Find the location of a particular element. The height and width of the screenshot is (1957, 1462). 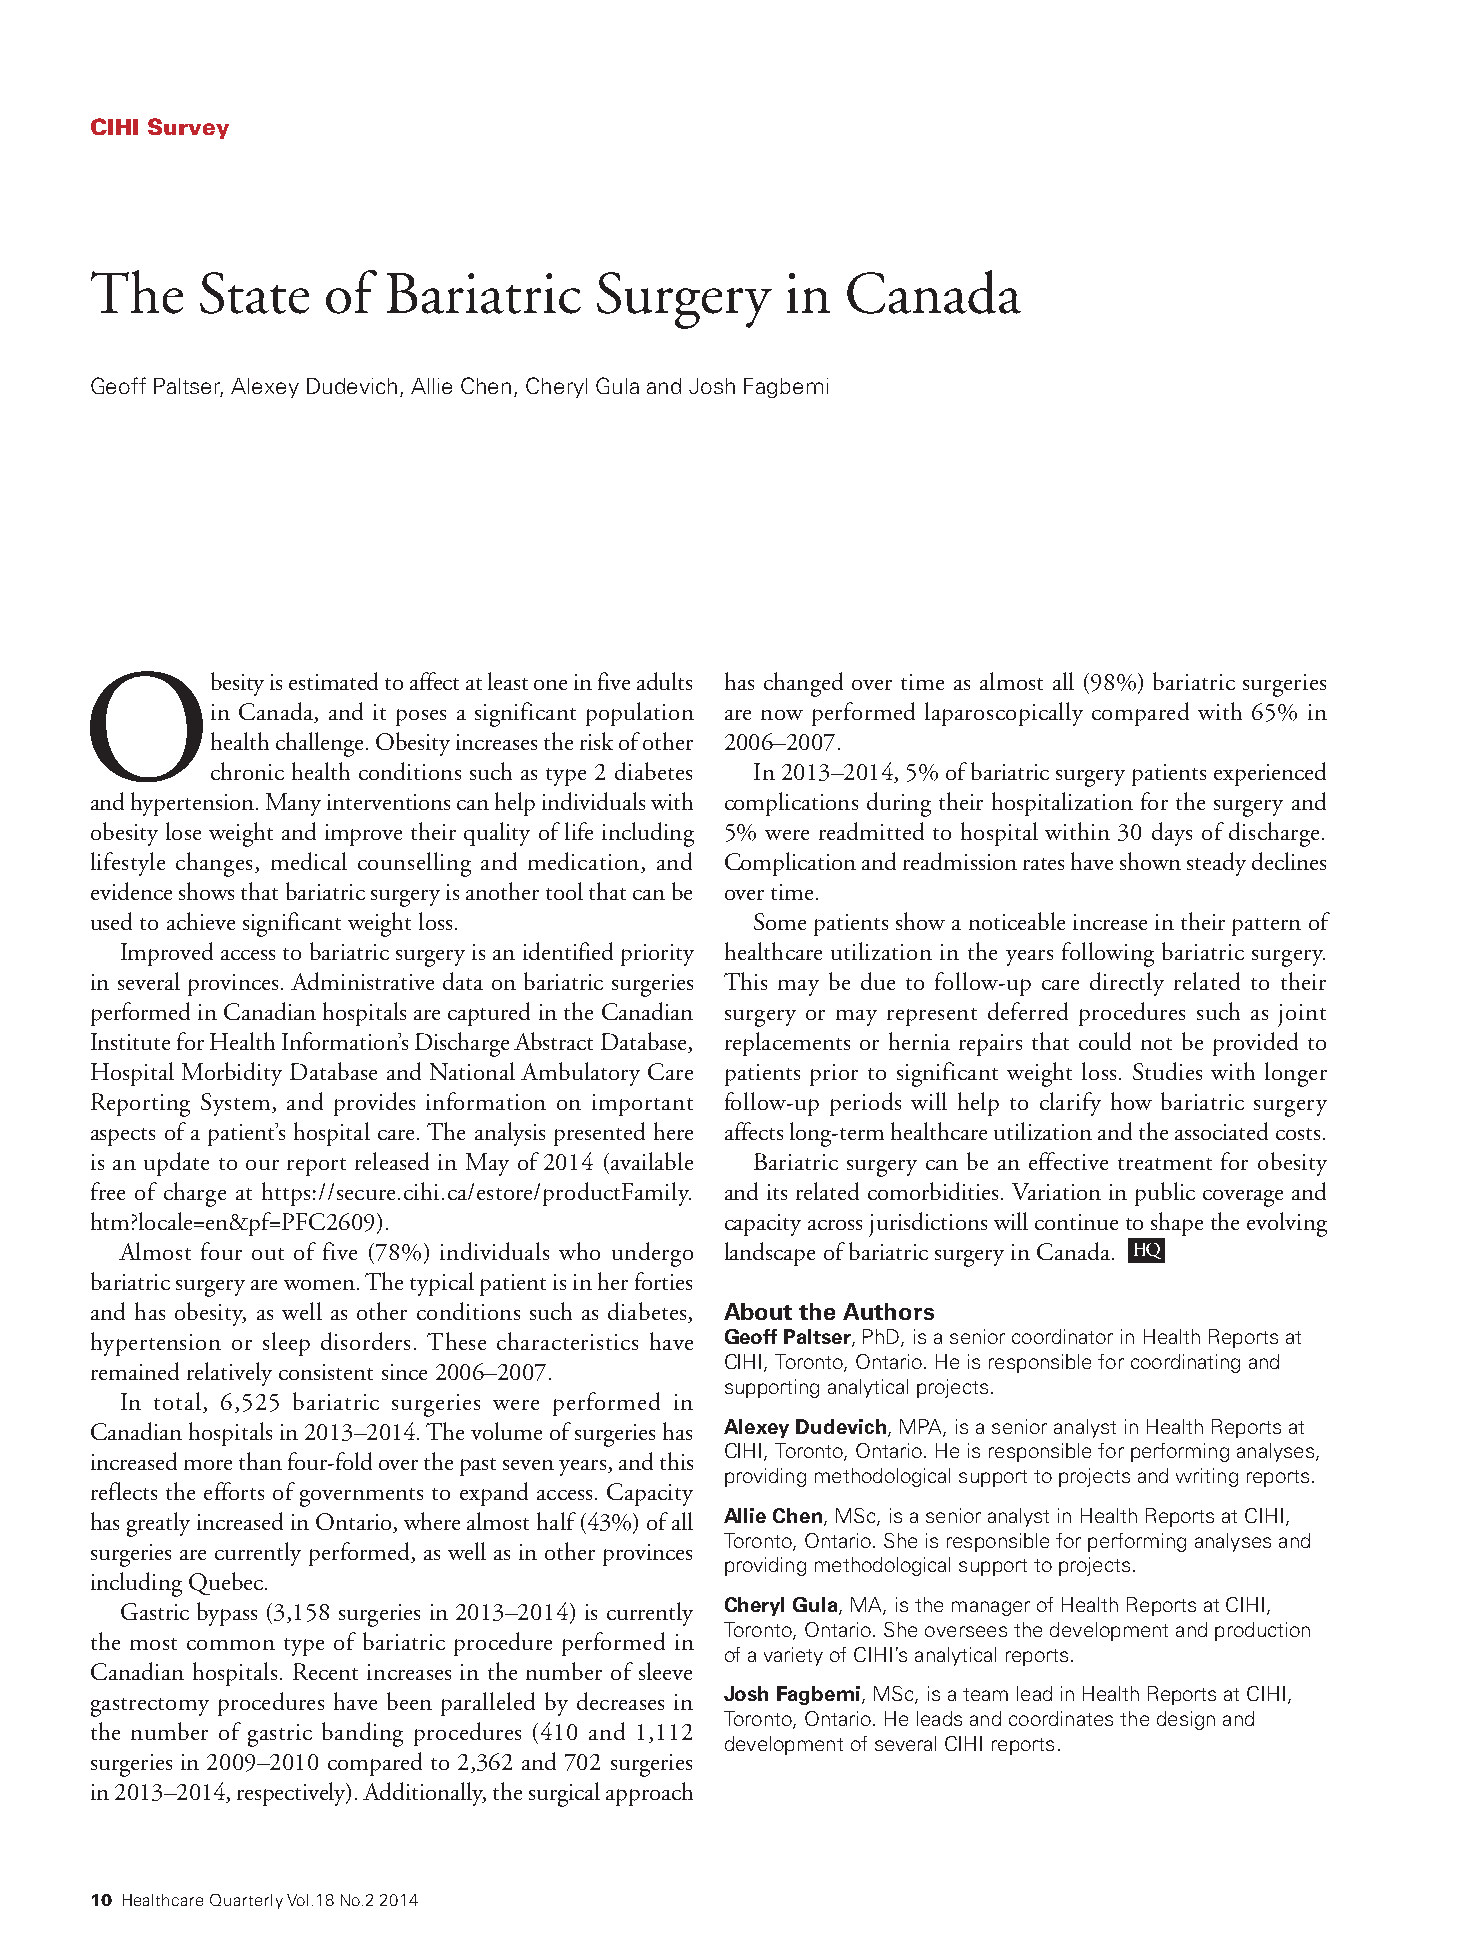

State is located at coordinates (254, 293).
